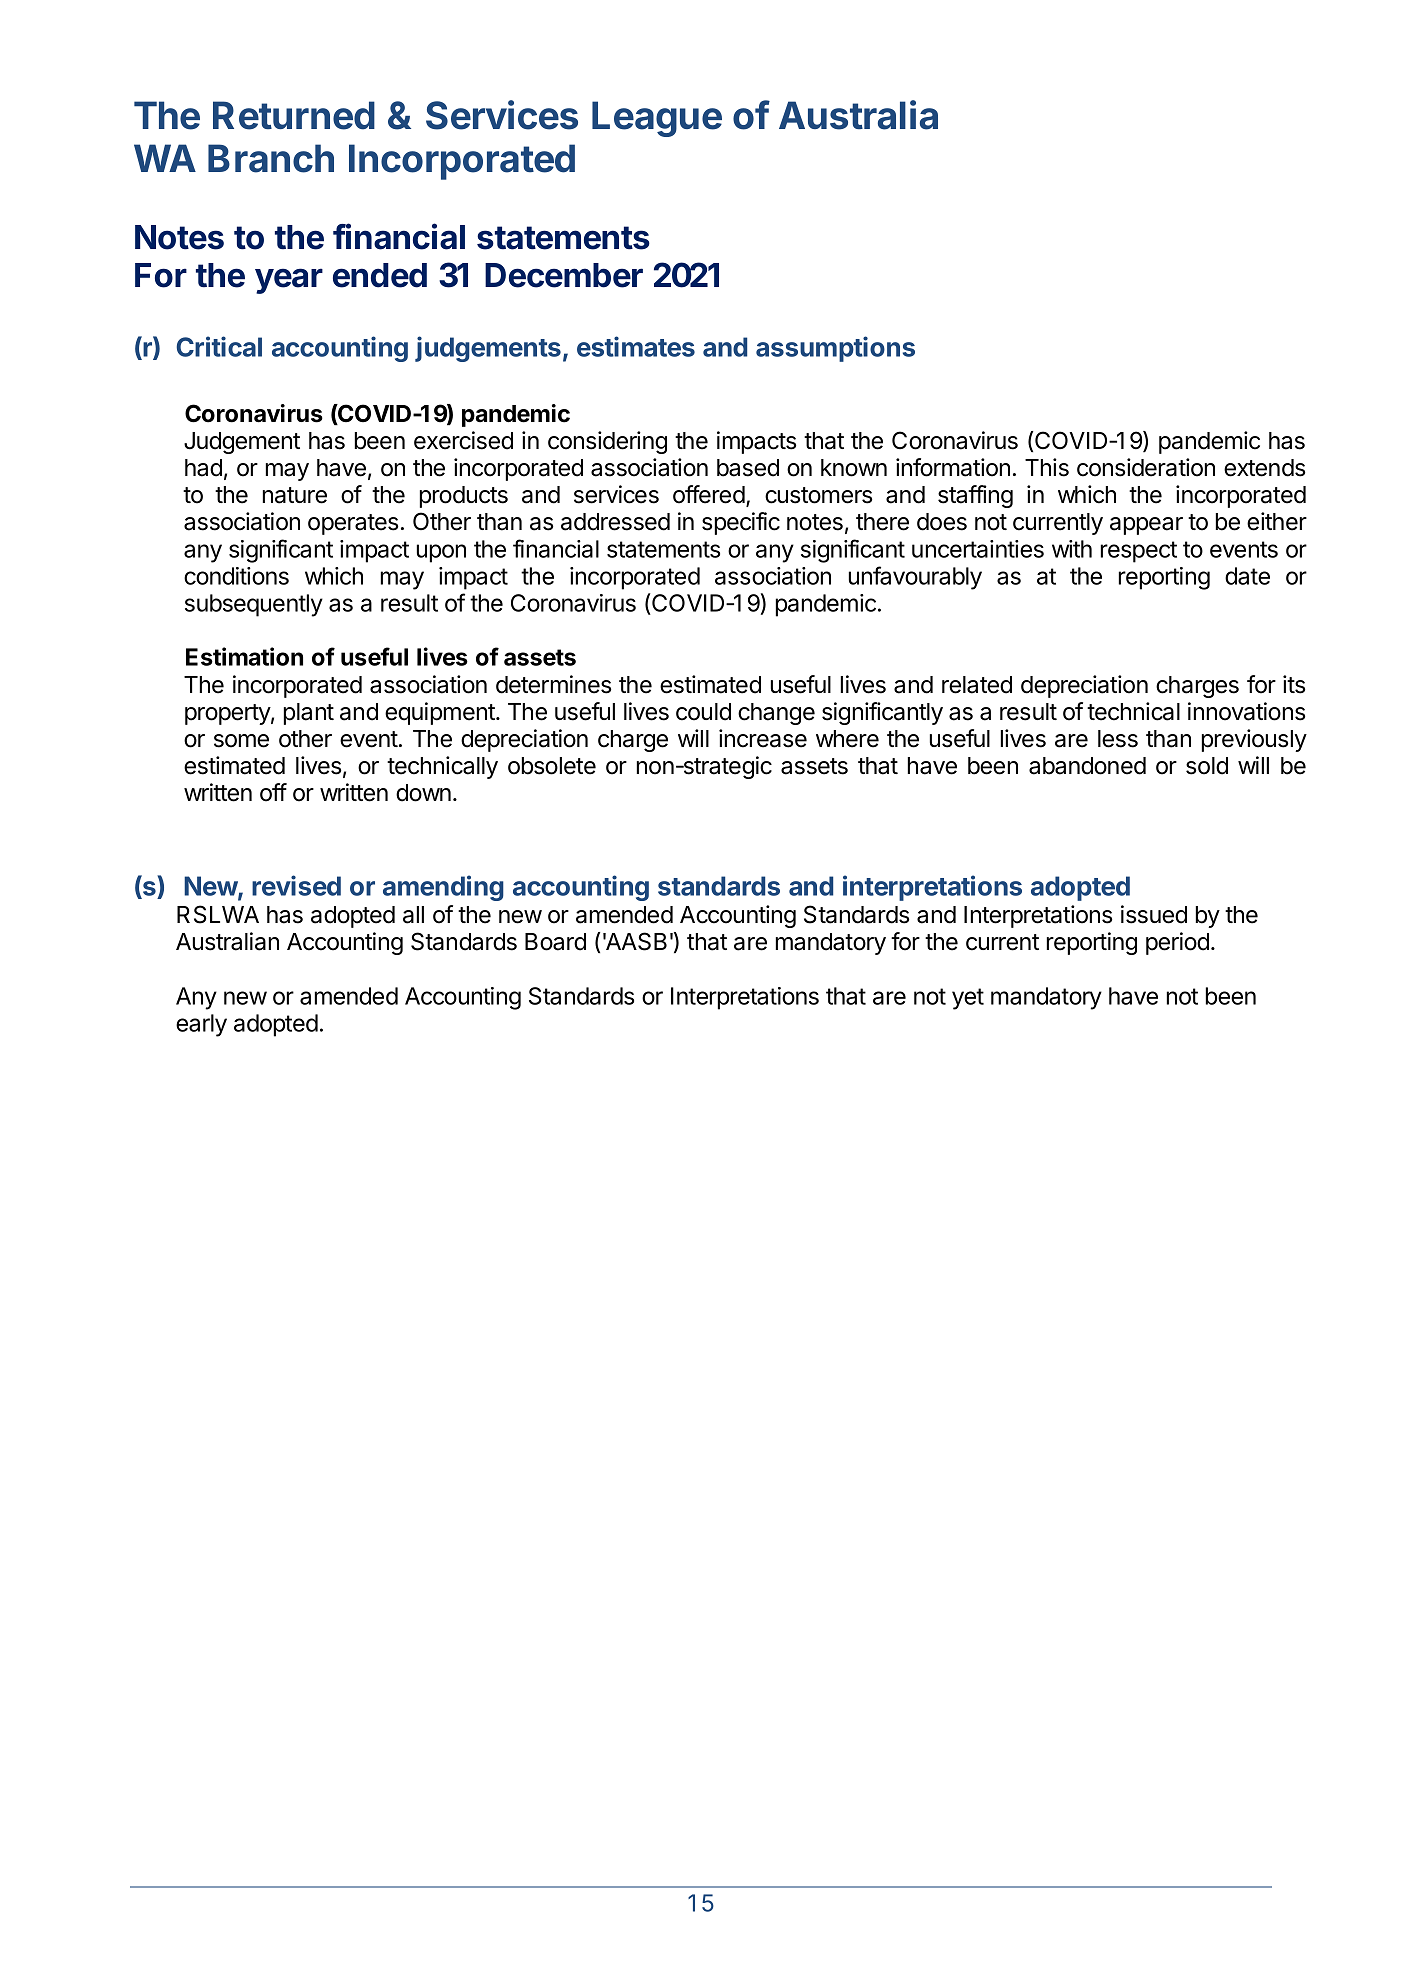  What do you see at coordinates (1177, 943) in the screenshot?
I see `period` at bounding box center [1177, 943].
